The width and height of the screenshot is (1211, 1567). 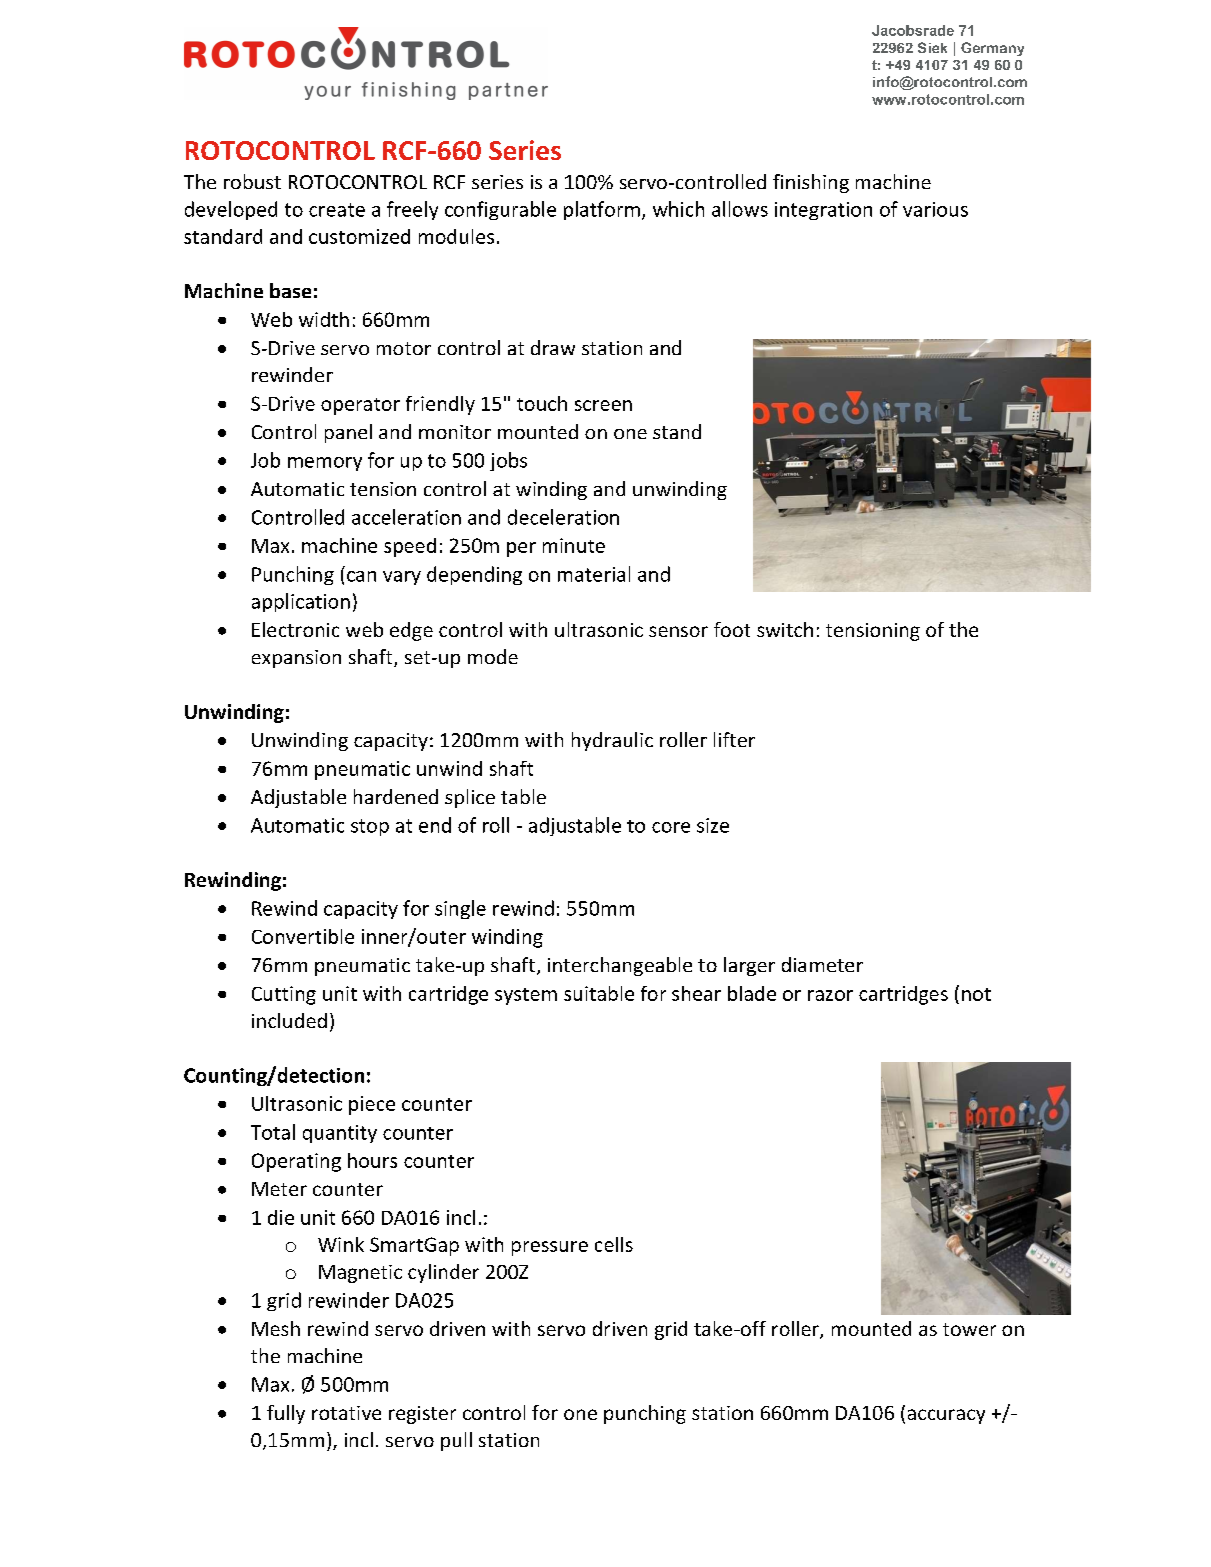 What do you see at coordinates (992, 49) in the screenshot?
I see `Germany` at bounding box center [992, 49].
